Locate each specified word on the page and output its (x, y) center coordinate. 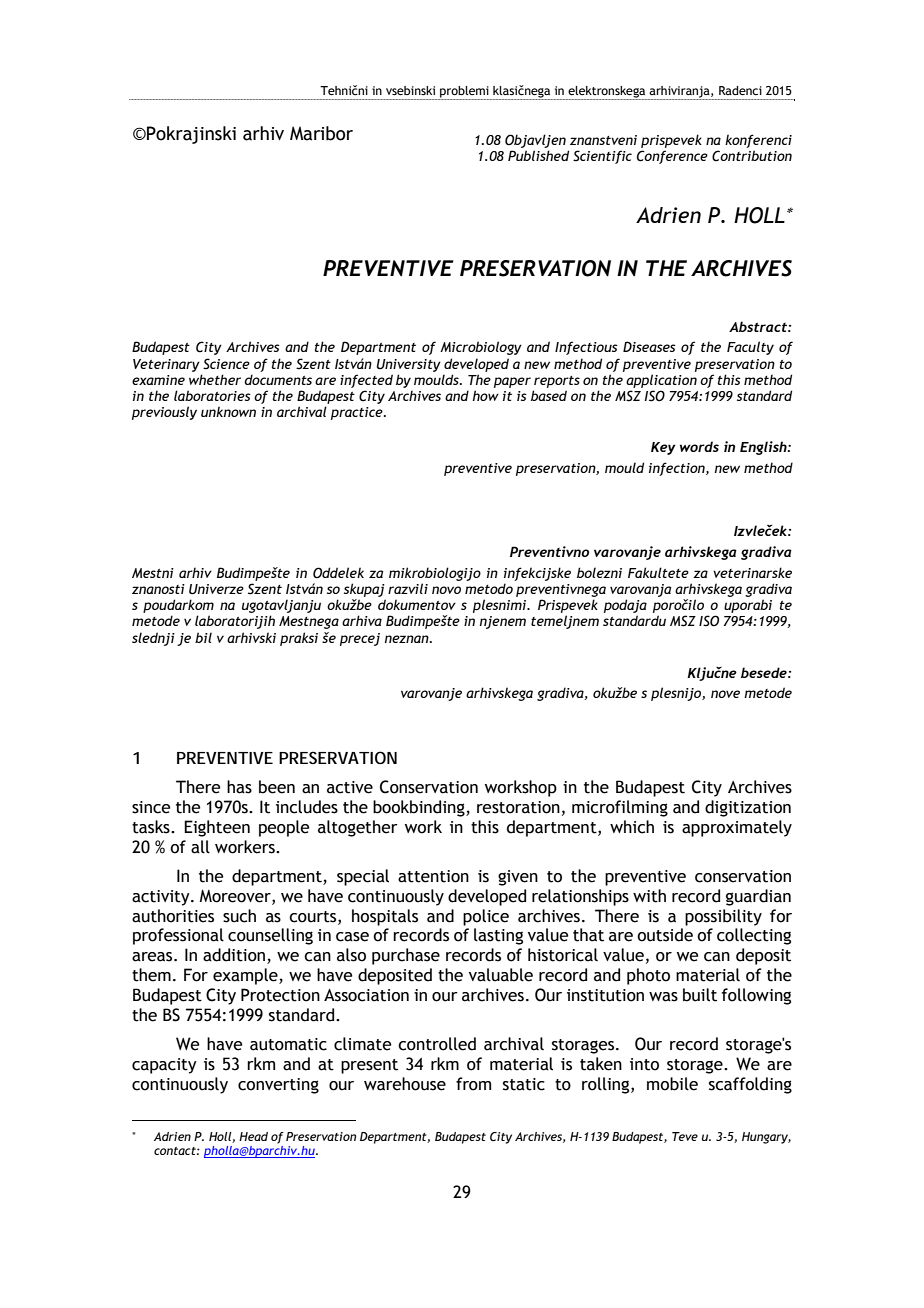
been (277, 787)
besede (765, 672)
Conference (672, 157)
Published (538, 155)
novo (446, 590)
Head (253, 1136)
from (473, 1084)
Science (226, 364)
